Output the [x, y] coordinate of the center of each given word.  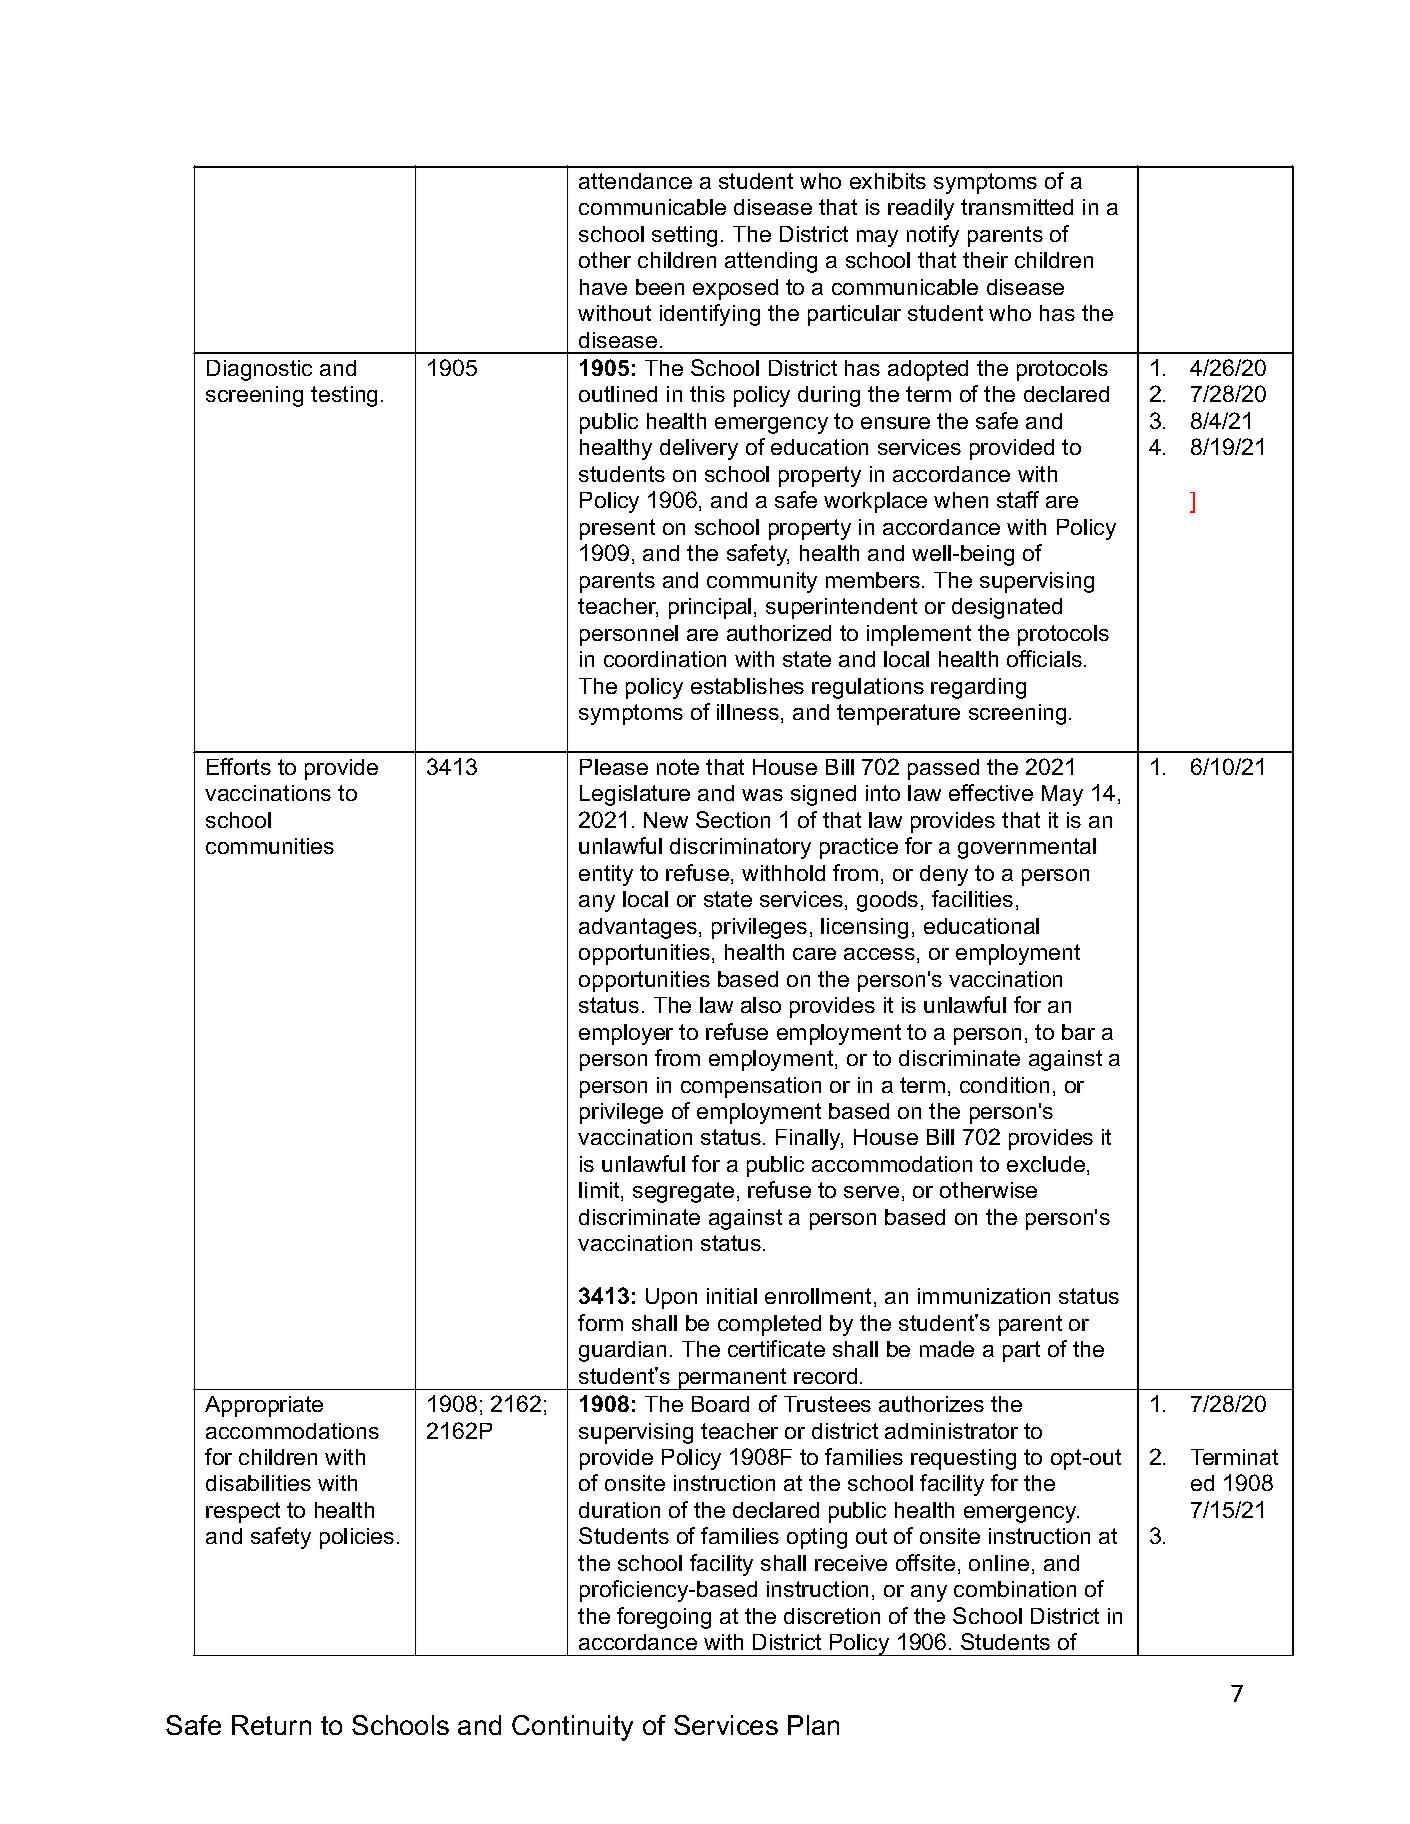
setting [684, 236]
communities [270, 846]
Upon [671, 1298]
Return [271, 1725]
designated [1007, 608]
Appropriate [264, 1406]
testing [344, 396]
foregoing [664, 1618]
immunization [984, 1296]
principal [710, 608]
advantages [639, 928]
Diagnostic [259, 370]
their [985, 260]
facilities [972, 898]
